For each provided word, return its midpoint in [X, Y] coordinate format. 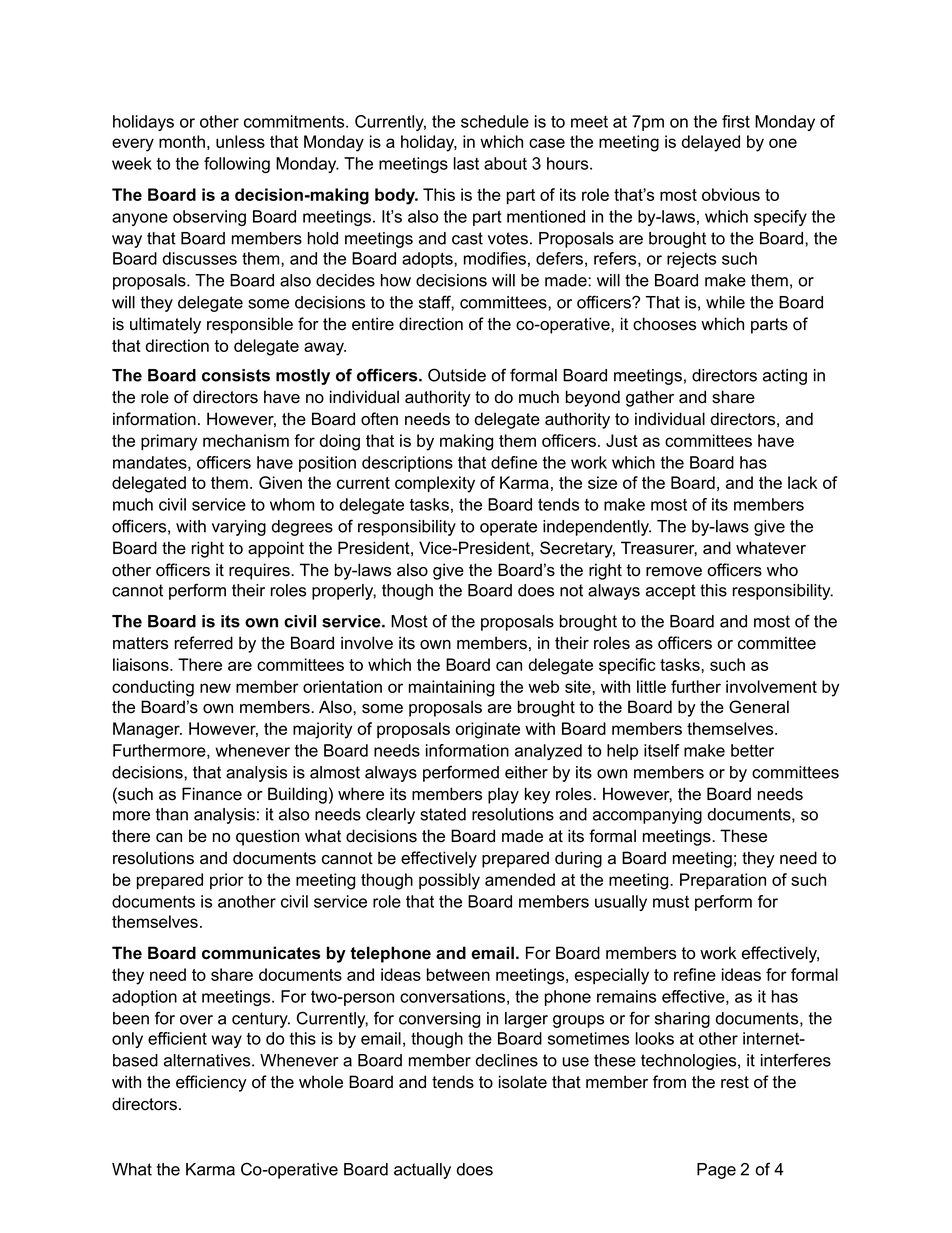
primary [169, 442]
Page [716, 1171]
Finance [212, 794]
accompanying [647, 816]
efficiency [211, 1083]
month [182, 141]
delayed [711, 143]
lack [802, 482]
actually [422, 1171]
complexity [435, 484]
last [466, 163]
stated [443, 814]
